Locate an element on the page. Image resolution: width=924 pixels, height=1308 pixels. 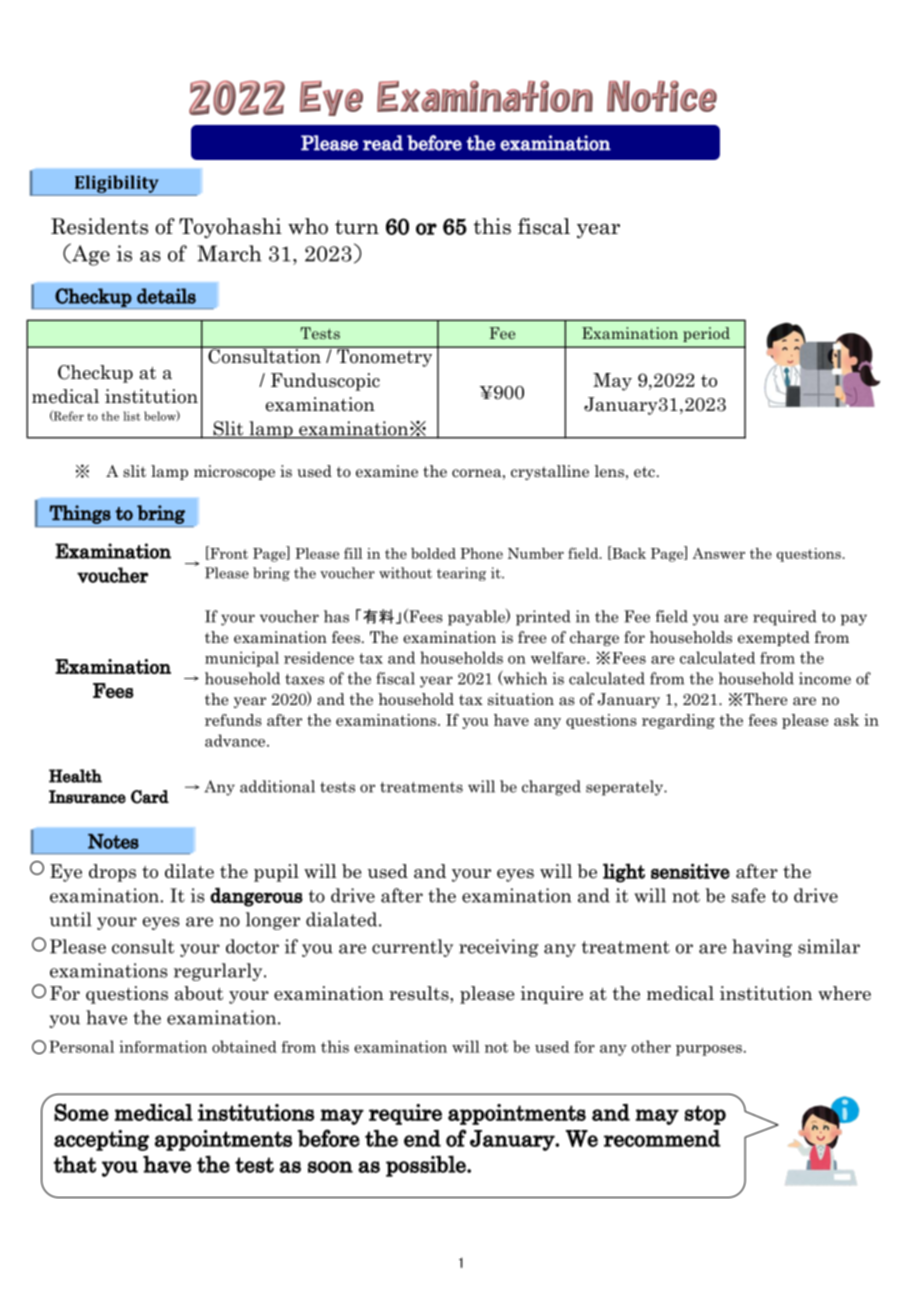
period is located at coordinates (706, 334).
